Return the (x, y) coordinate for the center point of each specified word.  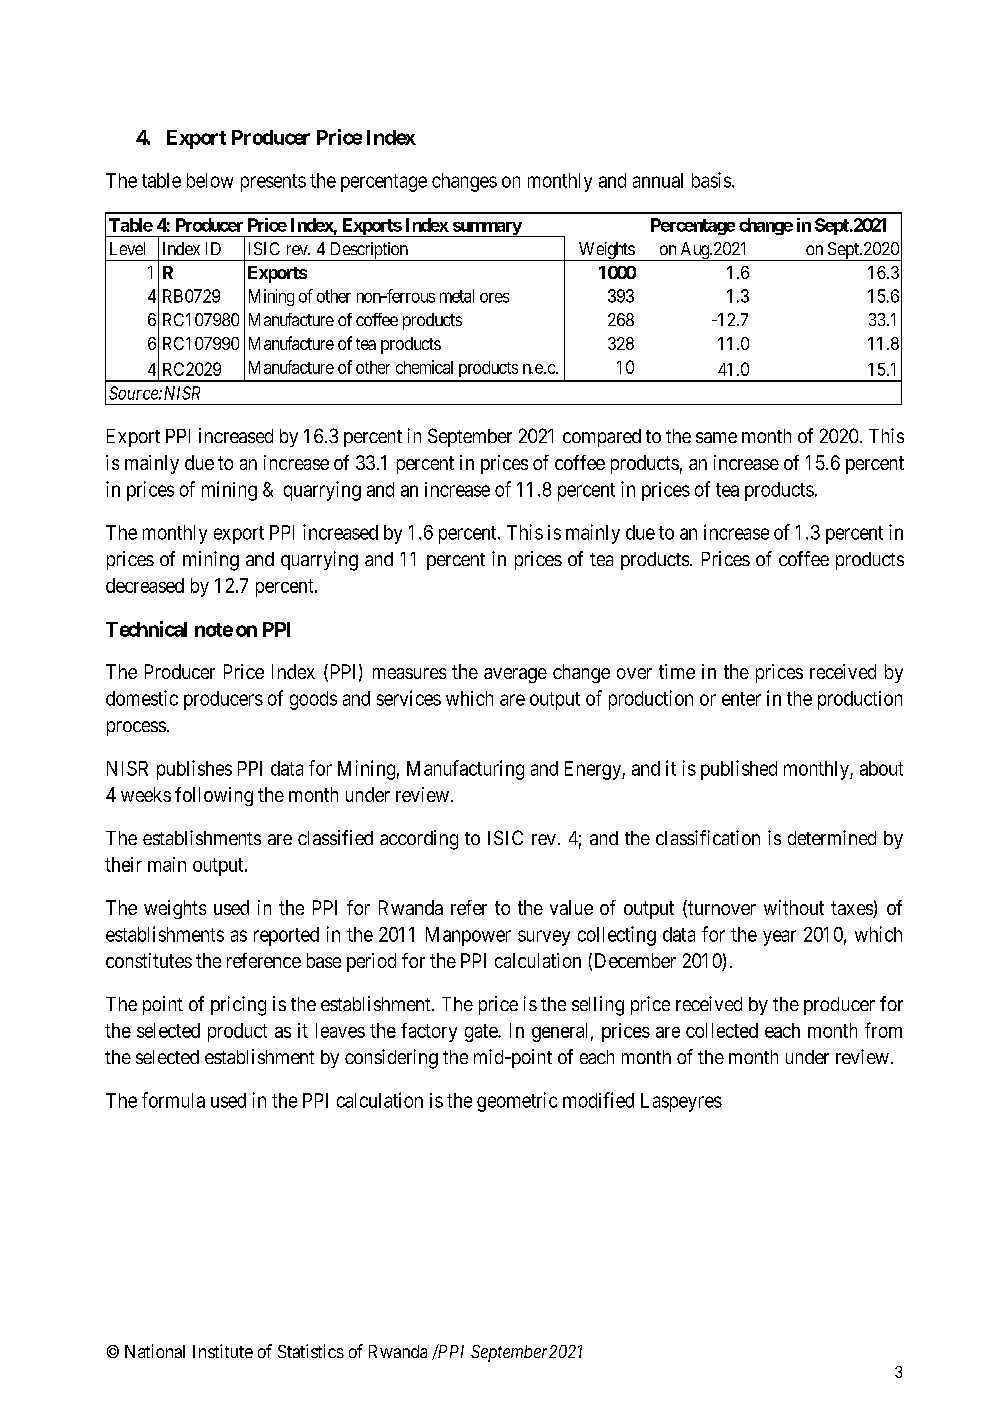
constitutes (149, 960)
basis (711, 180)
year (779, 938)
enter (741, 699)
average (515, 675)
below (210, 180)
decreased (145, 585)
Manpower (468, 936)
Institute (223, 1351)
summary (486, 229)
